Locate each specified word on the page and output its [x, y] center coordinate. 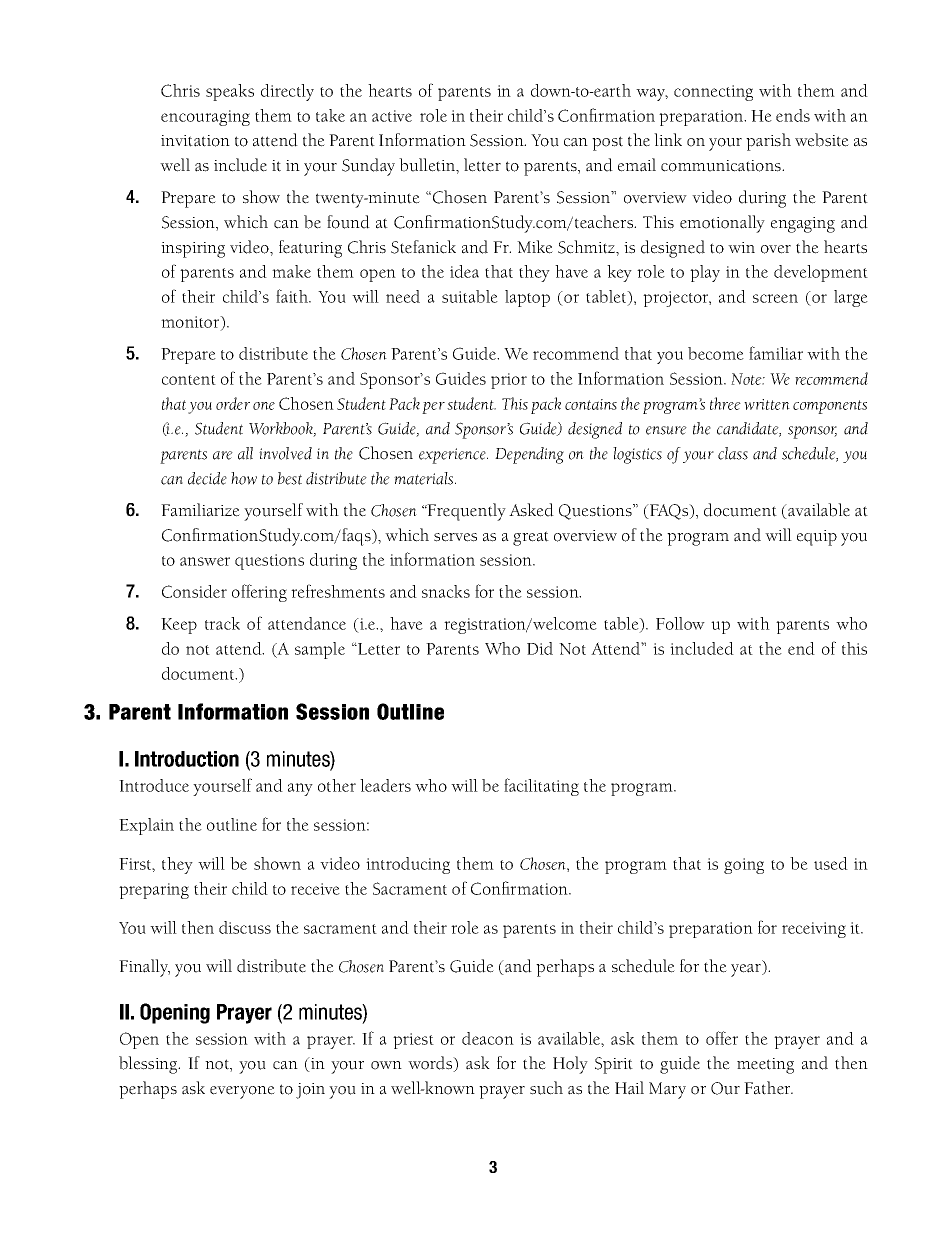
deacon [488, 1038]
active [392, 116]
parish [768, 142]
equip [817, 538]
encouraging [205, 118]
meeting [765, 1066]
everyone [242, 1092]
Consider [194, 591]
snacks [446, 591]
